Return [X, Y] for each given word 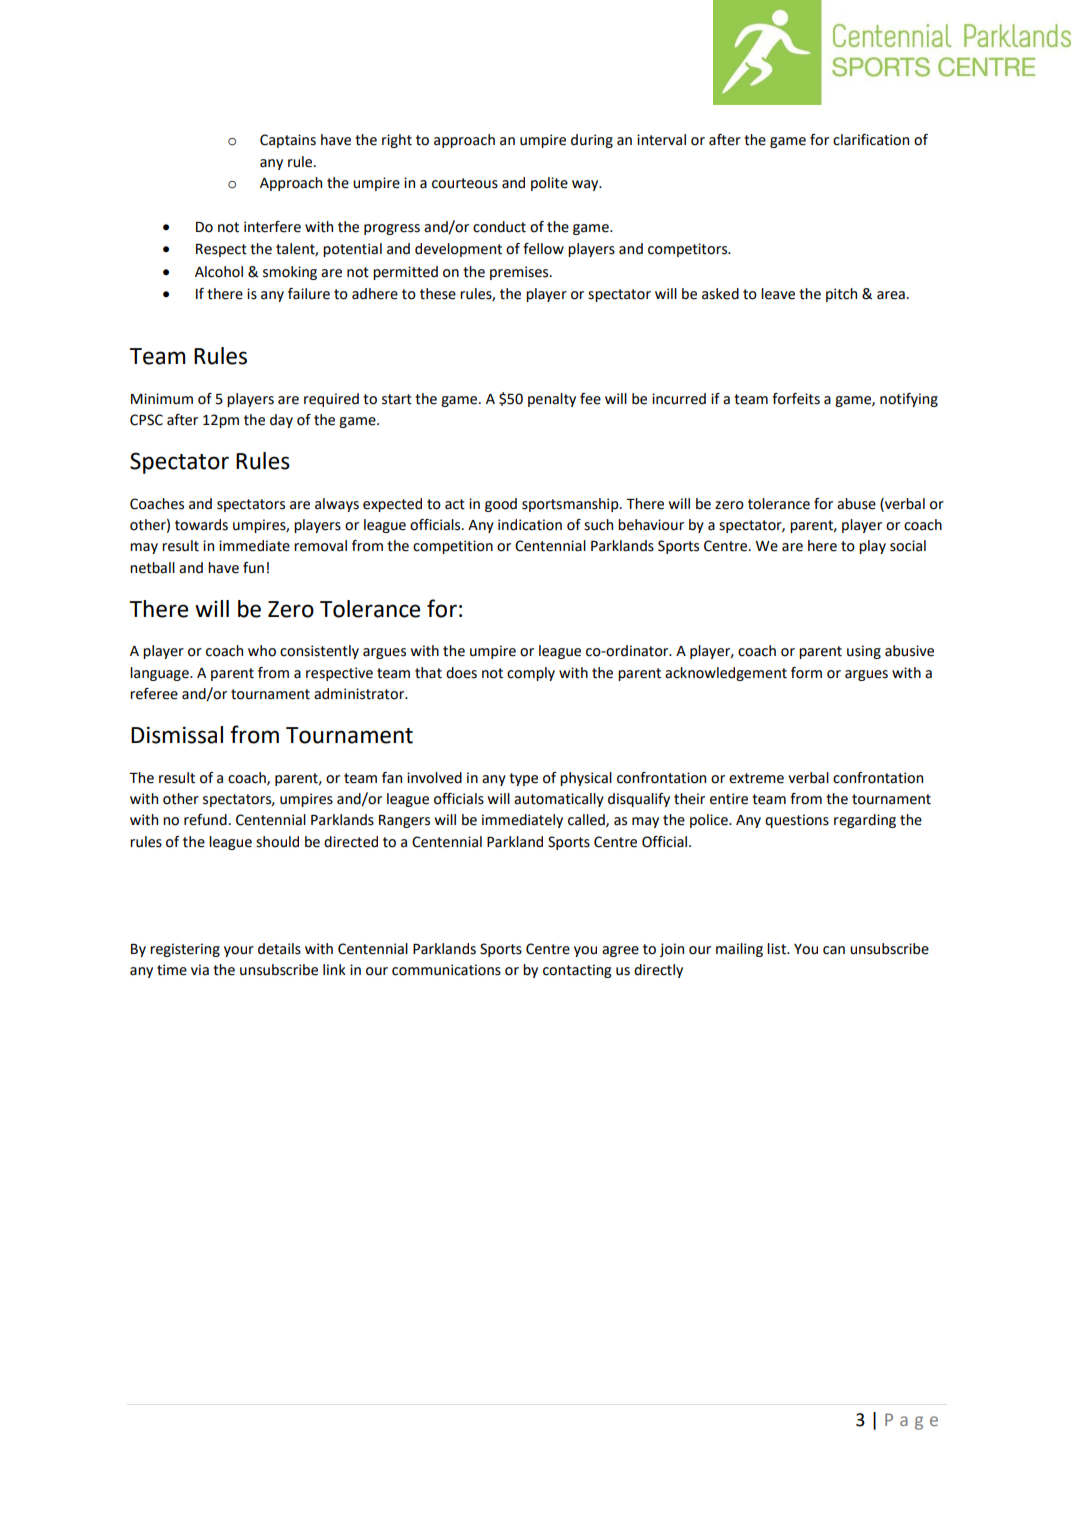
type [523, 779]
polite [549, 184]
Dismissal [177, 735]
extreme [756, 778]
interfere [272, 227]
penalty [552, 400]
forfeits [796, 399]
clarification [871, 140]
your [239, 951]
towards [201, 525]
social [908, 546]
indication [530, 525]
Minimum [162, 399]
